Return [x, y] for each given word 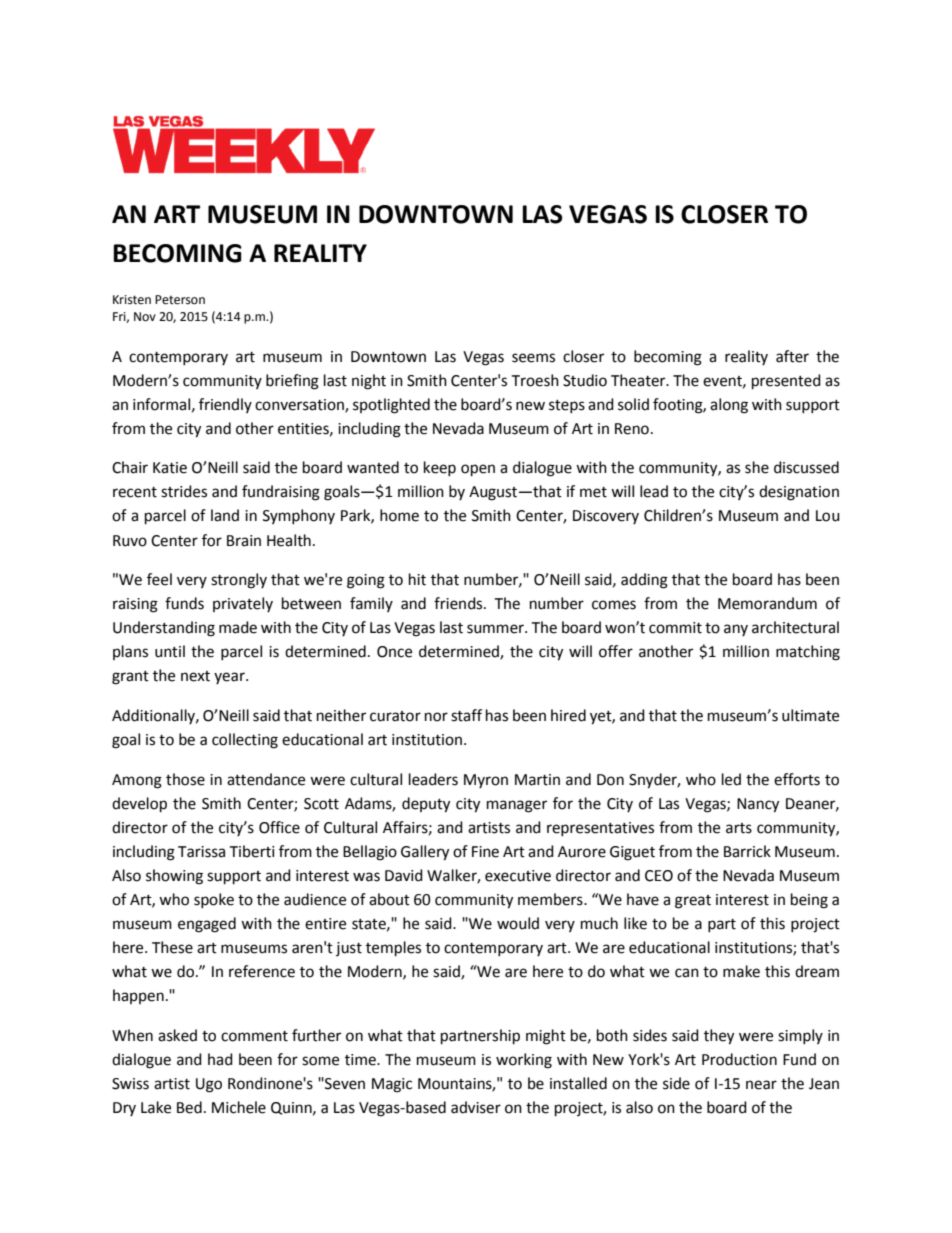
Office [279, 827]
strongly [239, 581]
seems [533, 358]
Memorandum [767, 603]
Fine [485, 852]
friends [459, 603]
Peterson [180, 300]
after [792, 356]
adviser [476, 1107]
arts [739, 828]
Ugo [209, 1085]
